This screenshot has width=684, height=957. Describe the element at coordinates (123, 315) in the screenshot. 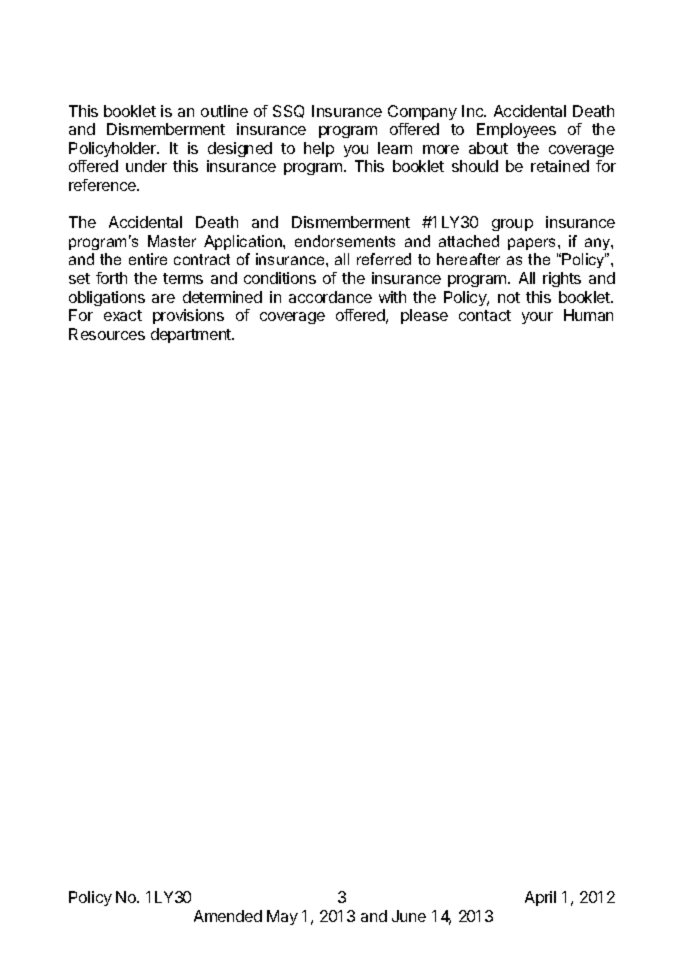

I see `exact` at that location.
